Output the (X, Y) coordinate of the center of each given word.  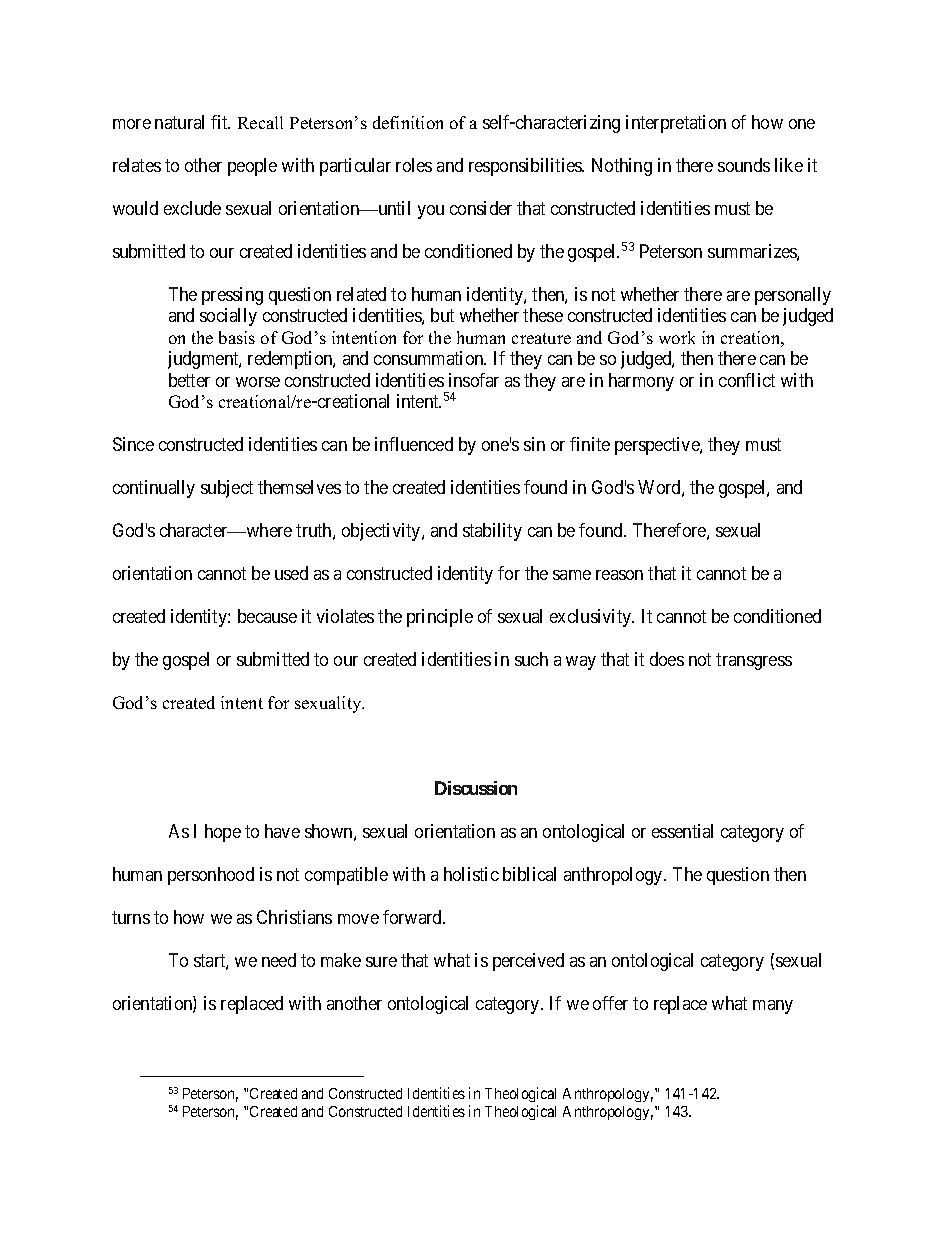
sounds (744, 165)
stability (492, 532)
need (279, 960)
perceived (528, 962)
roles (414, 165)
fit (220, 122)
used (291, 573)
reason (619, 575)
